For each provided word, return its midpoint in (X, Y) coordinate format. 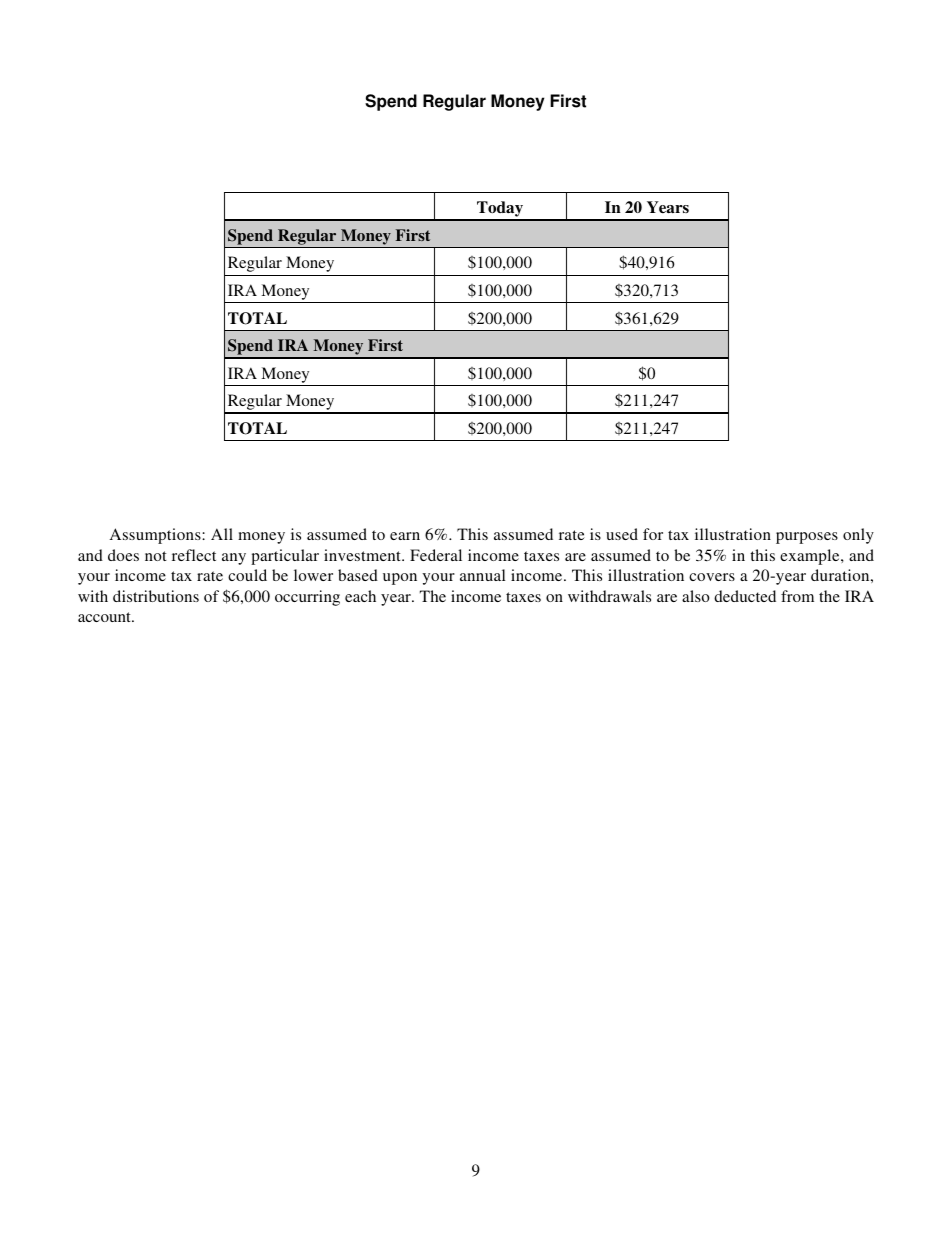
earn (405, 536)
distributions (156, 596)
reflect (194, 555)
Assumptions (156, 536)
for (653, 534)
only (858, 536)
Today (500, 210)
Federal (436, 555)
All (222, 534)
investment (363, 555)
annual (482, 575)
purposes (807, 538)
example (811, 557)
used (622, 534)
